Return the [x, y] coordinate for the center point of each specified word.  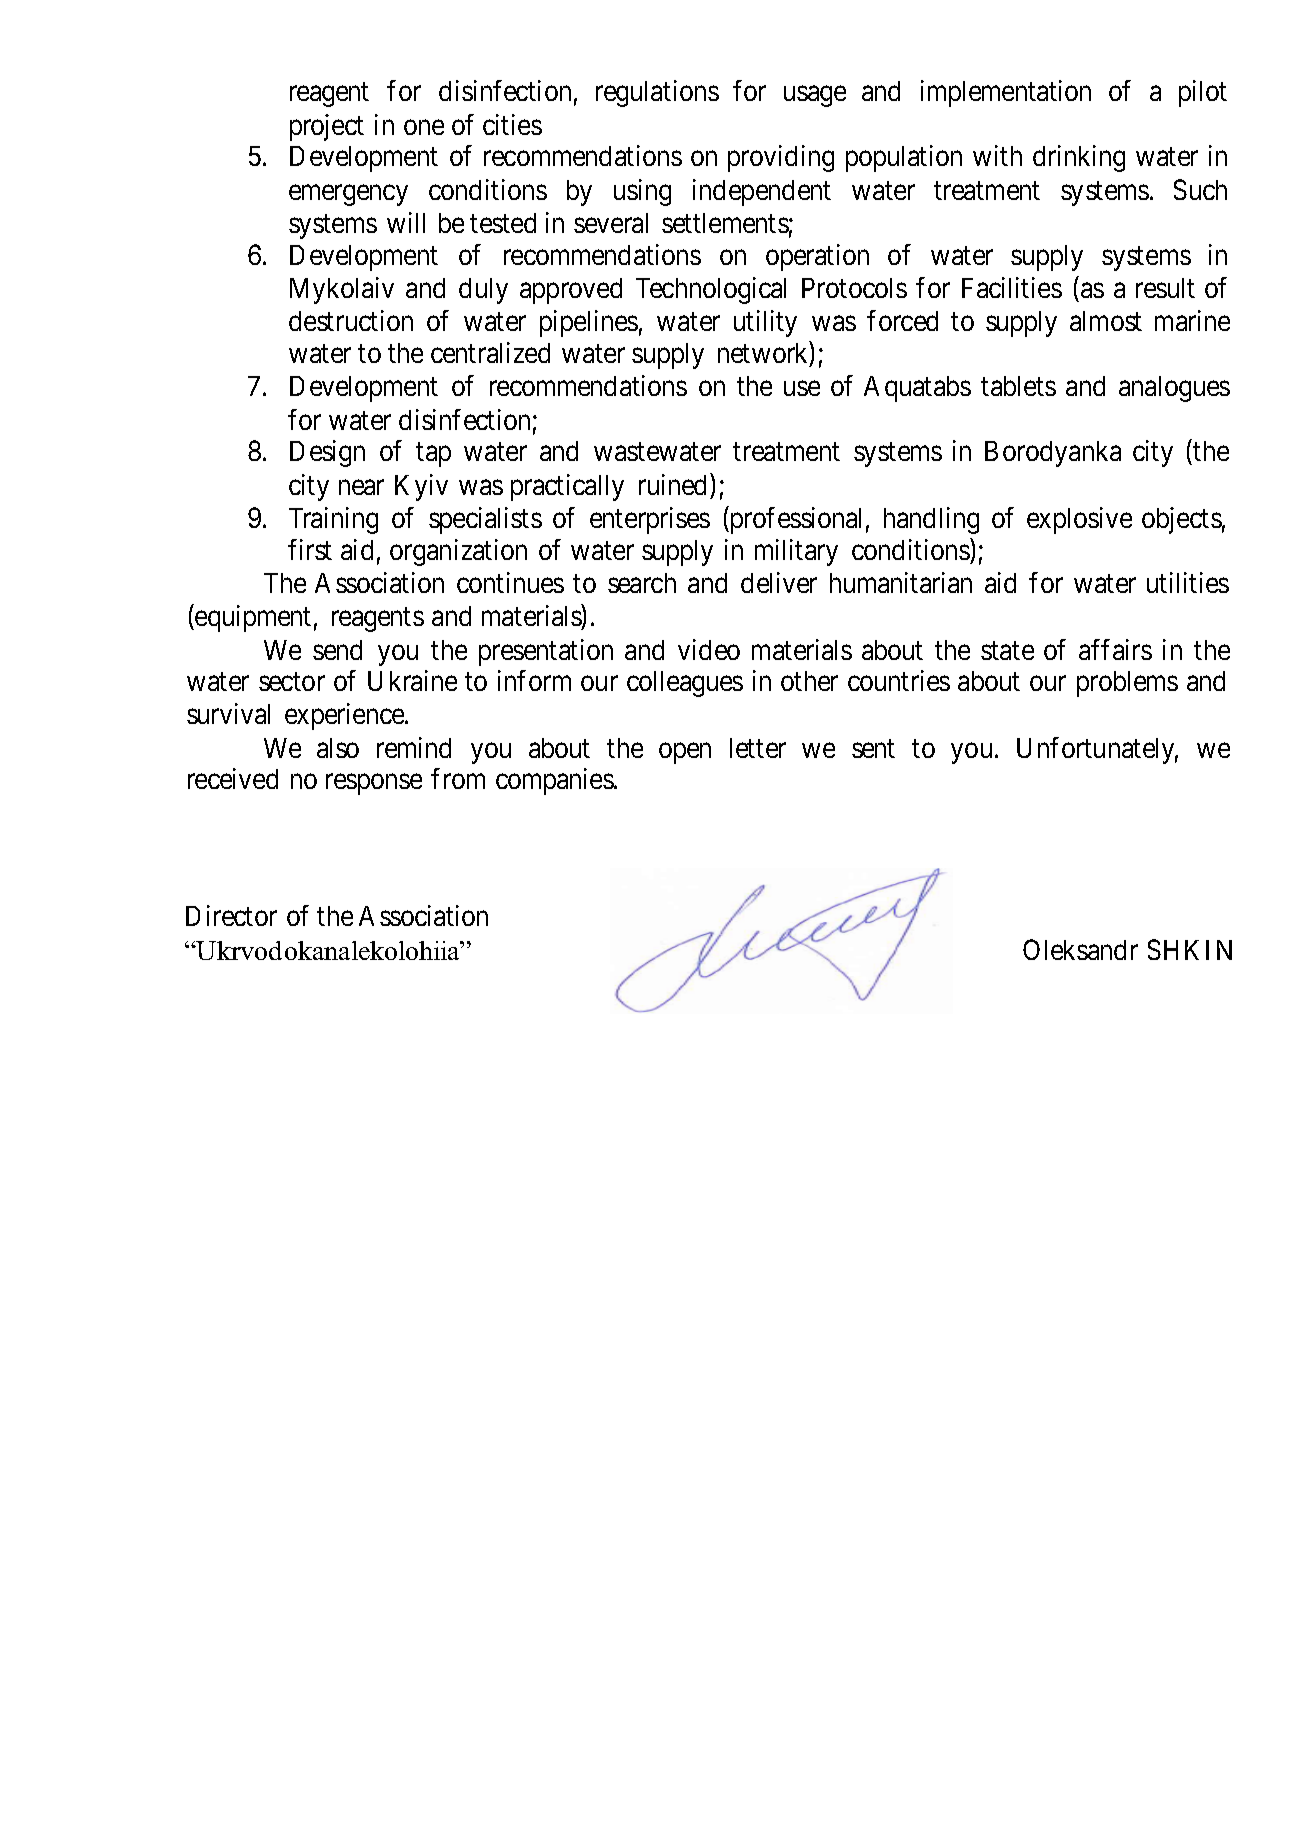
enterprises [650, 520]
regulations [657, 93]
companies [555, 781]
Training [333, 520]
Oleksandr [1080, 949]
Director [231, 915]
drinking [1079, 158]
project [327, 127]
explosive [1079, 520]
